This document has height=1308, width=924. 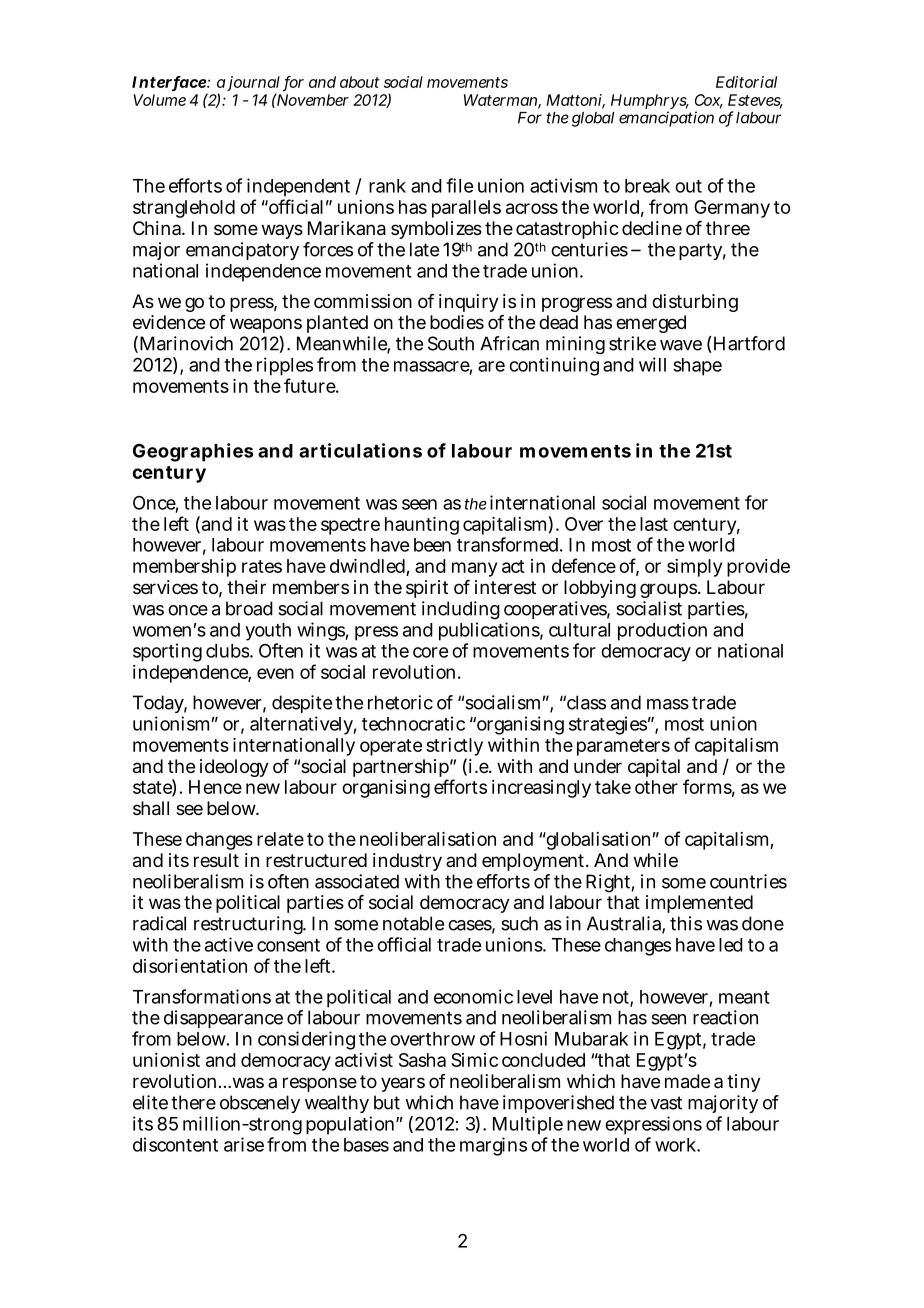 I want to click on there, so click(x=193, y=1102).
